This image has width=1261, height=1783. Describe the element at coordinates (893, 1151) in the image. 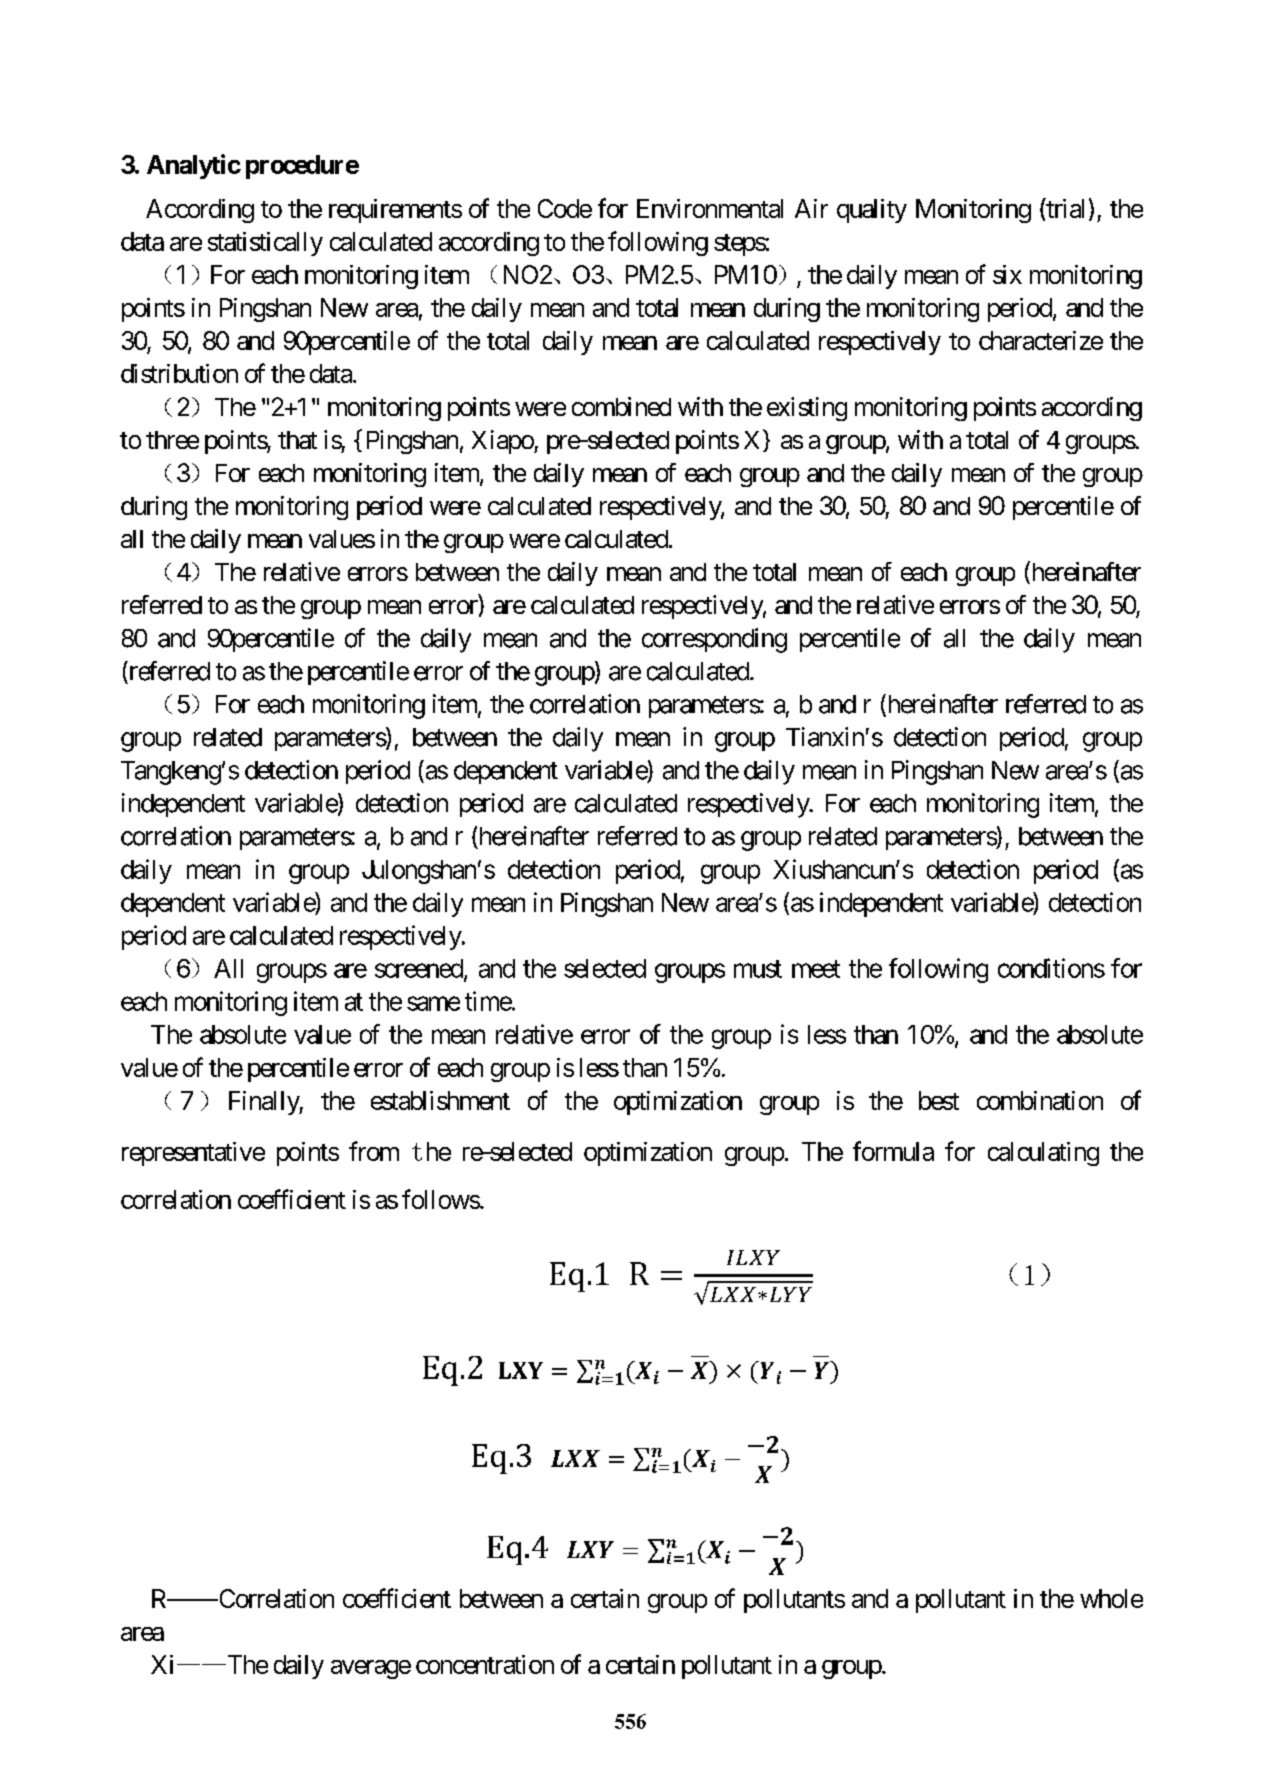

I see `formula` at that location.
